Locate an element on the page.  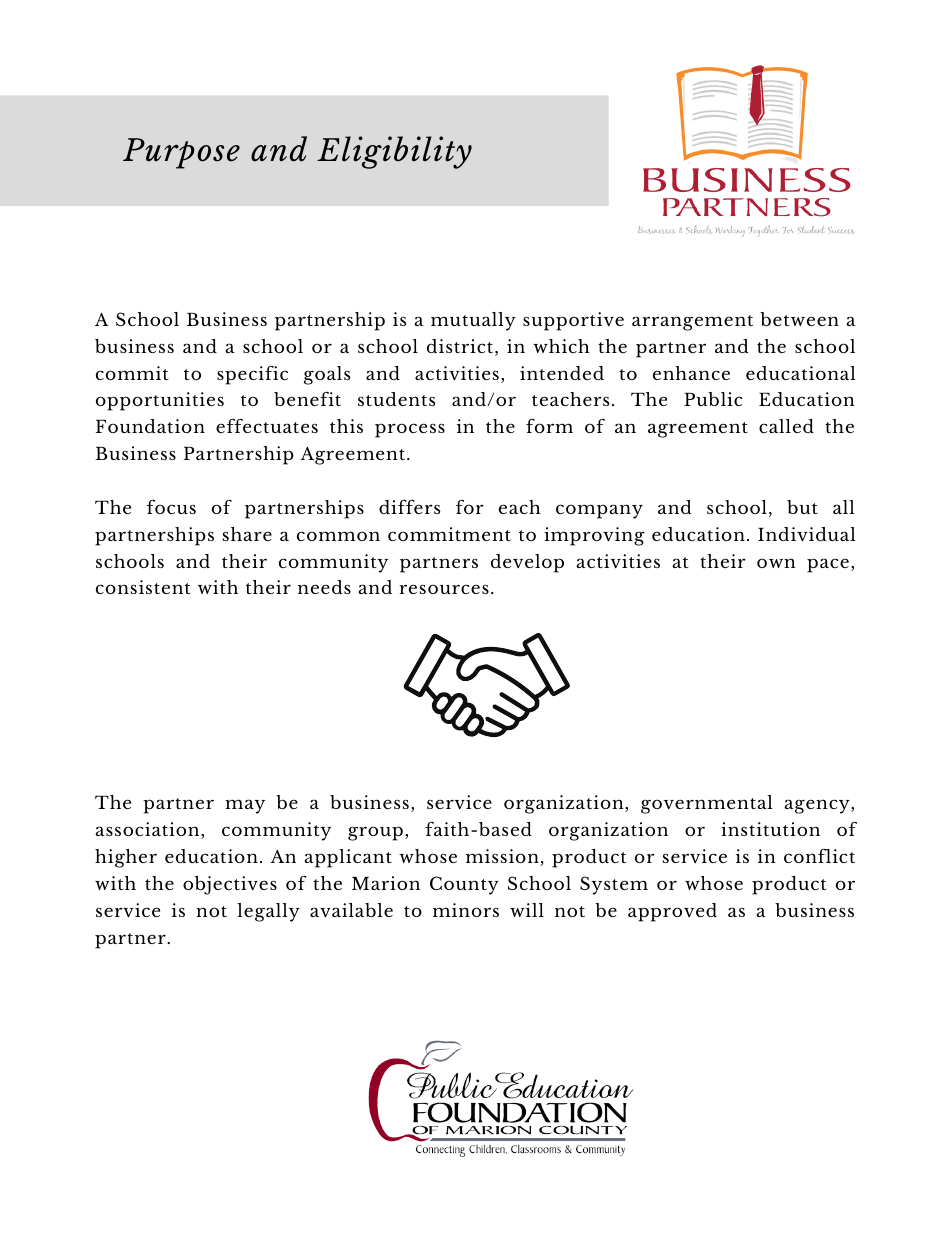
Individual is located at coordinates (807, 534).
